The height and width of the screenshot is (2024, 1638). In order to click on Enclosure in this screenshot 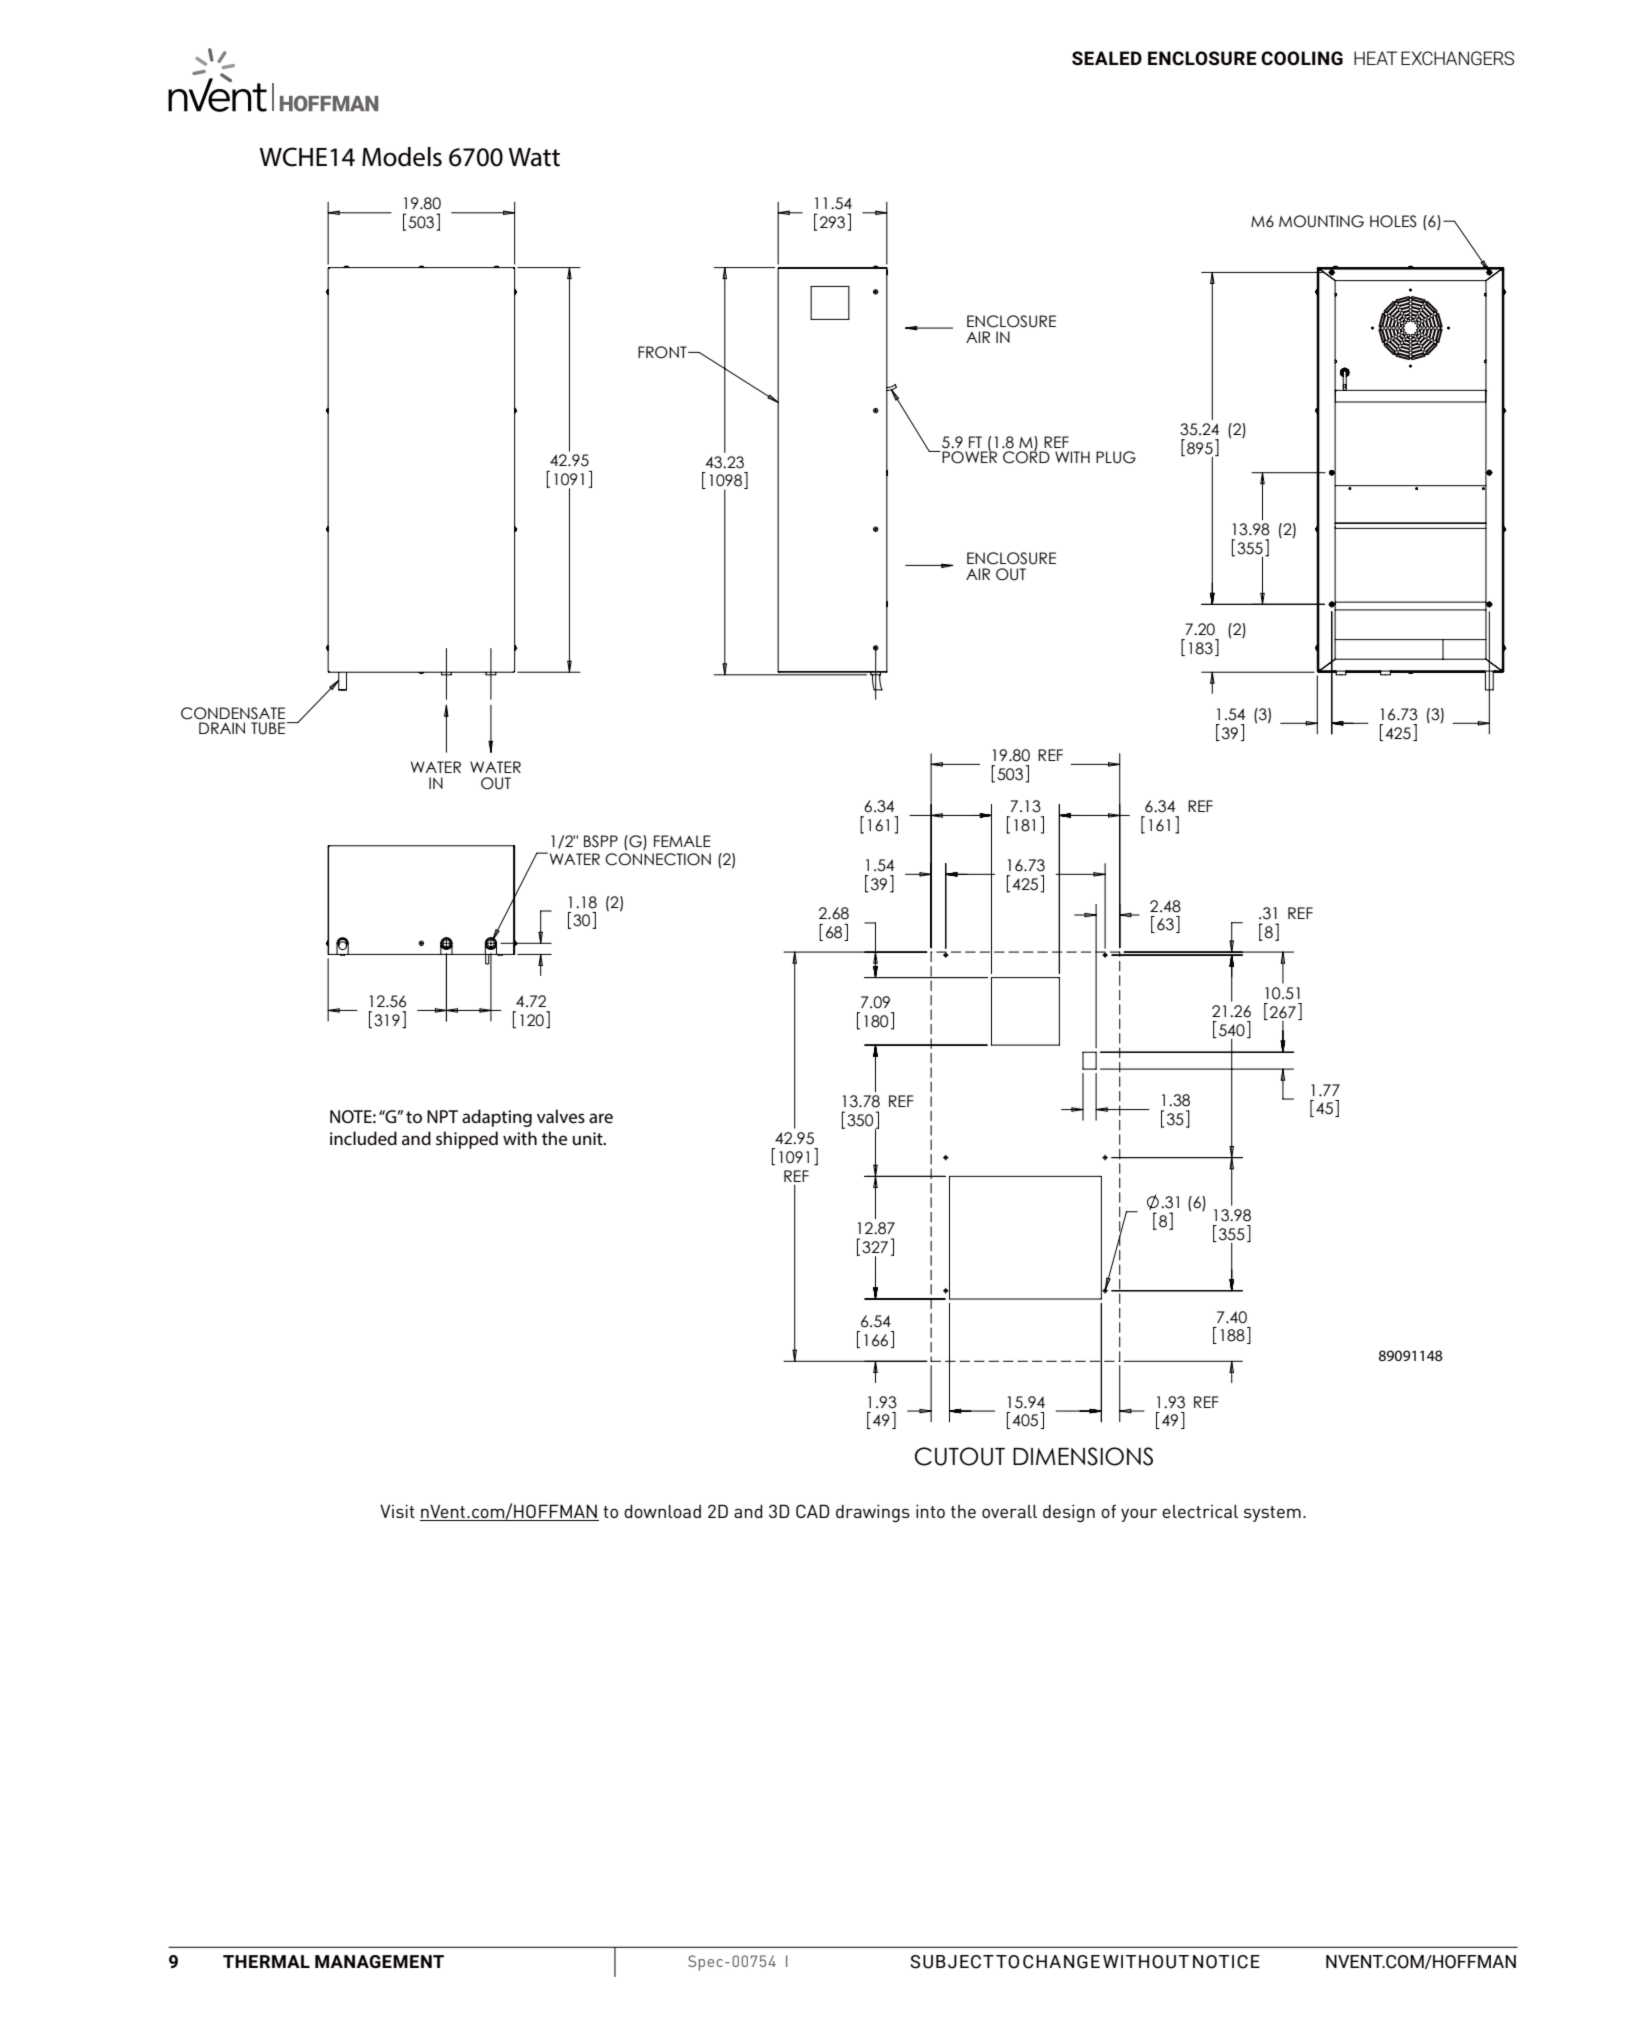, I will do `click(1202, 58)`.
